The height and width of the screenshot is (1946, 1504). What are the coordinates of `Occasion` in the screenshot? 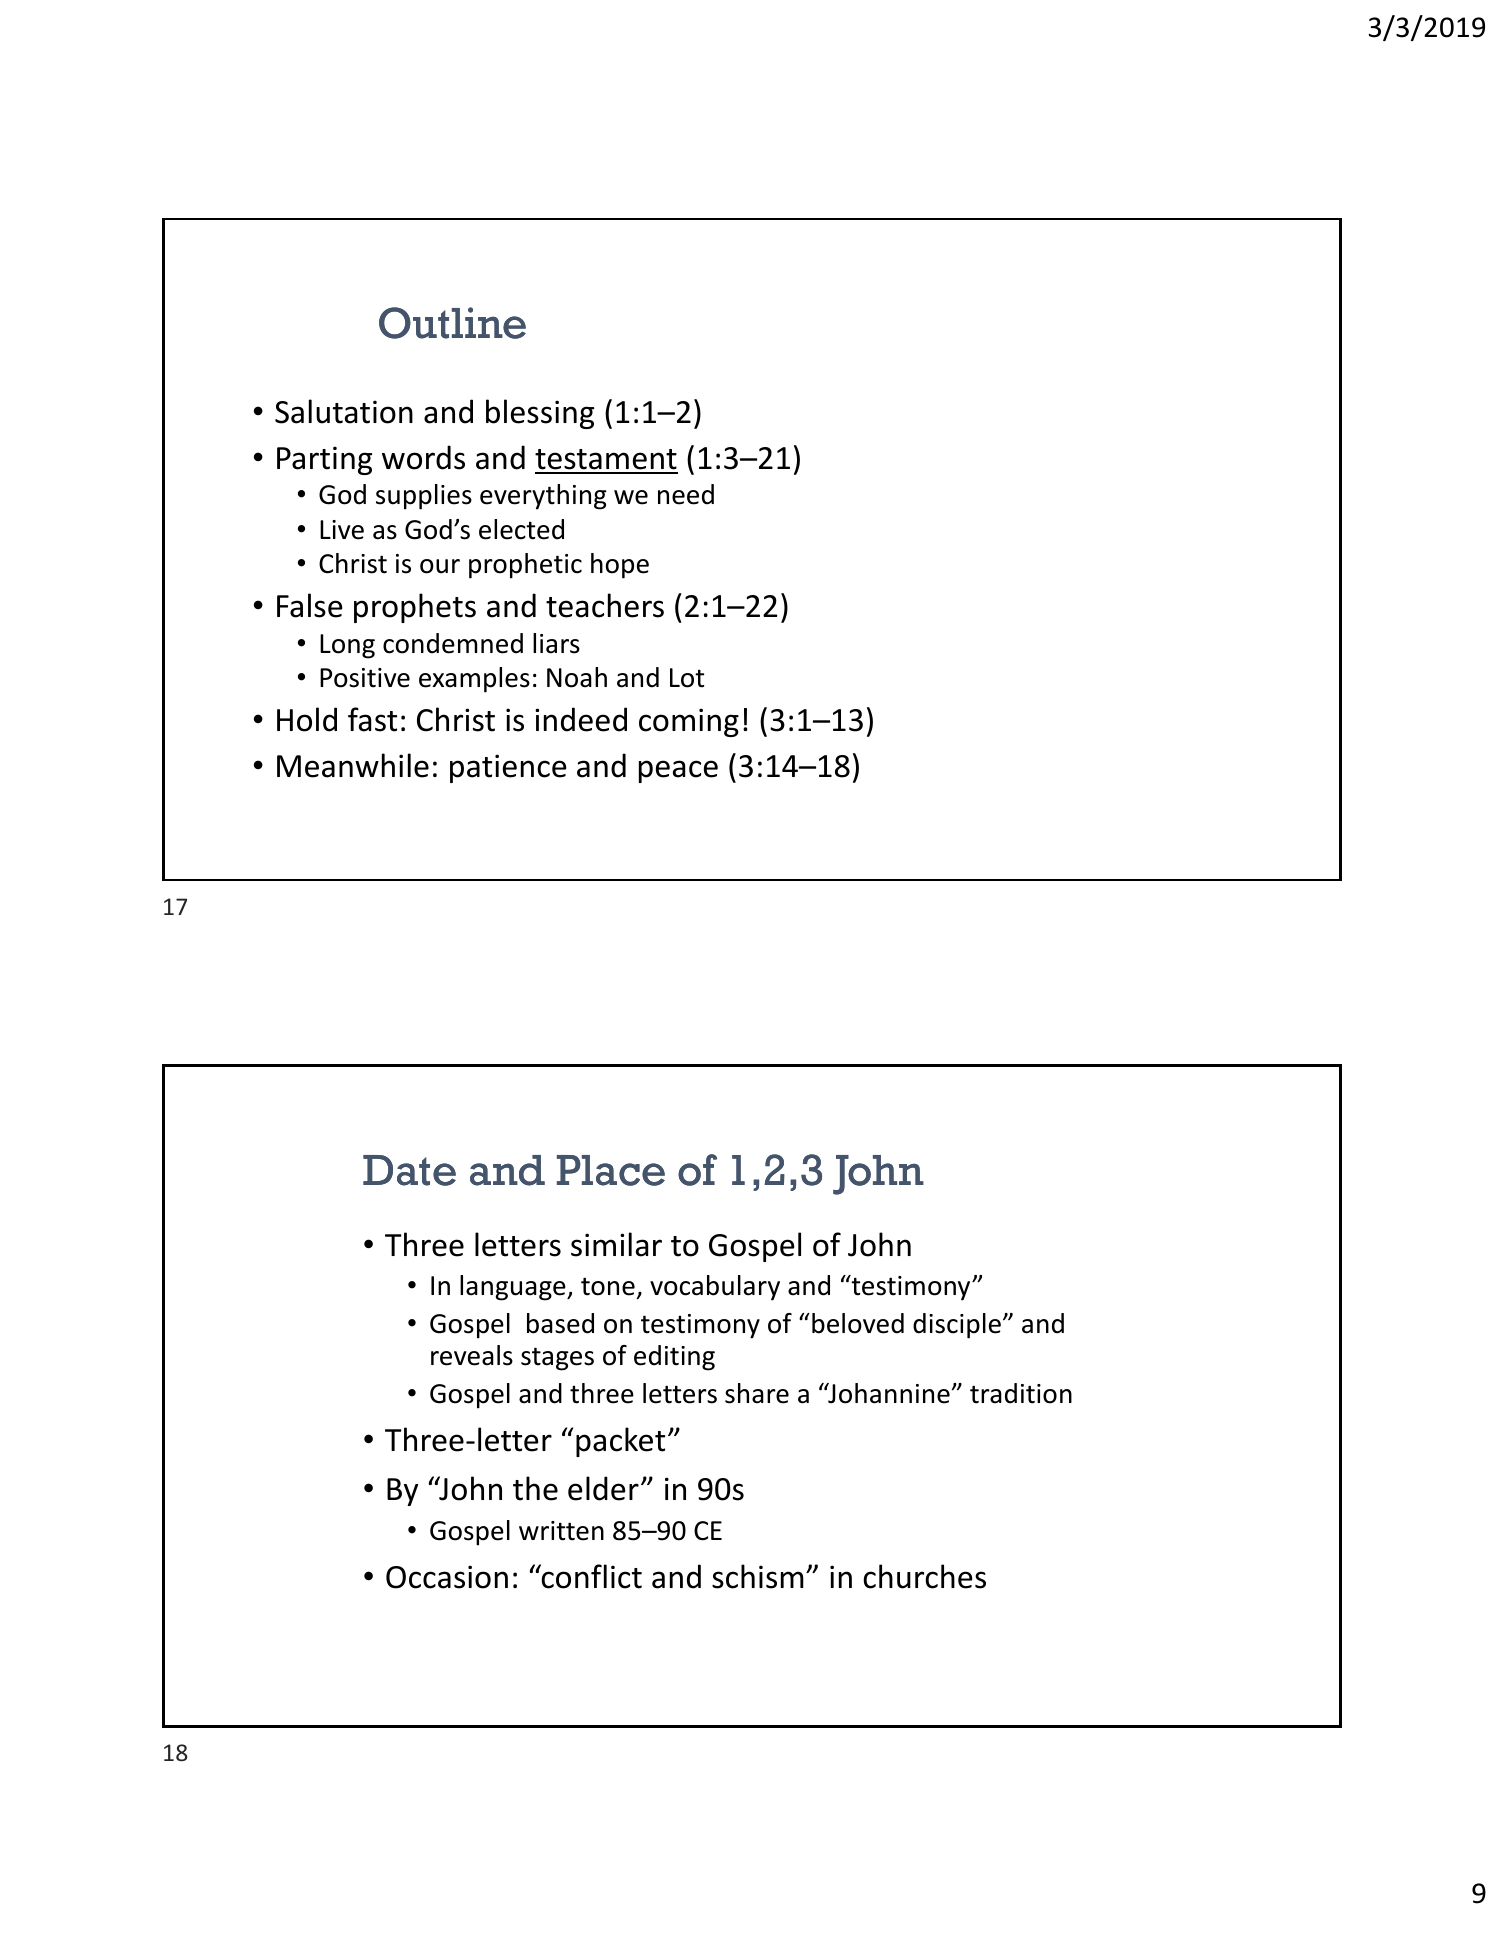 It's located at (447, 1577).
